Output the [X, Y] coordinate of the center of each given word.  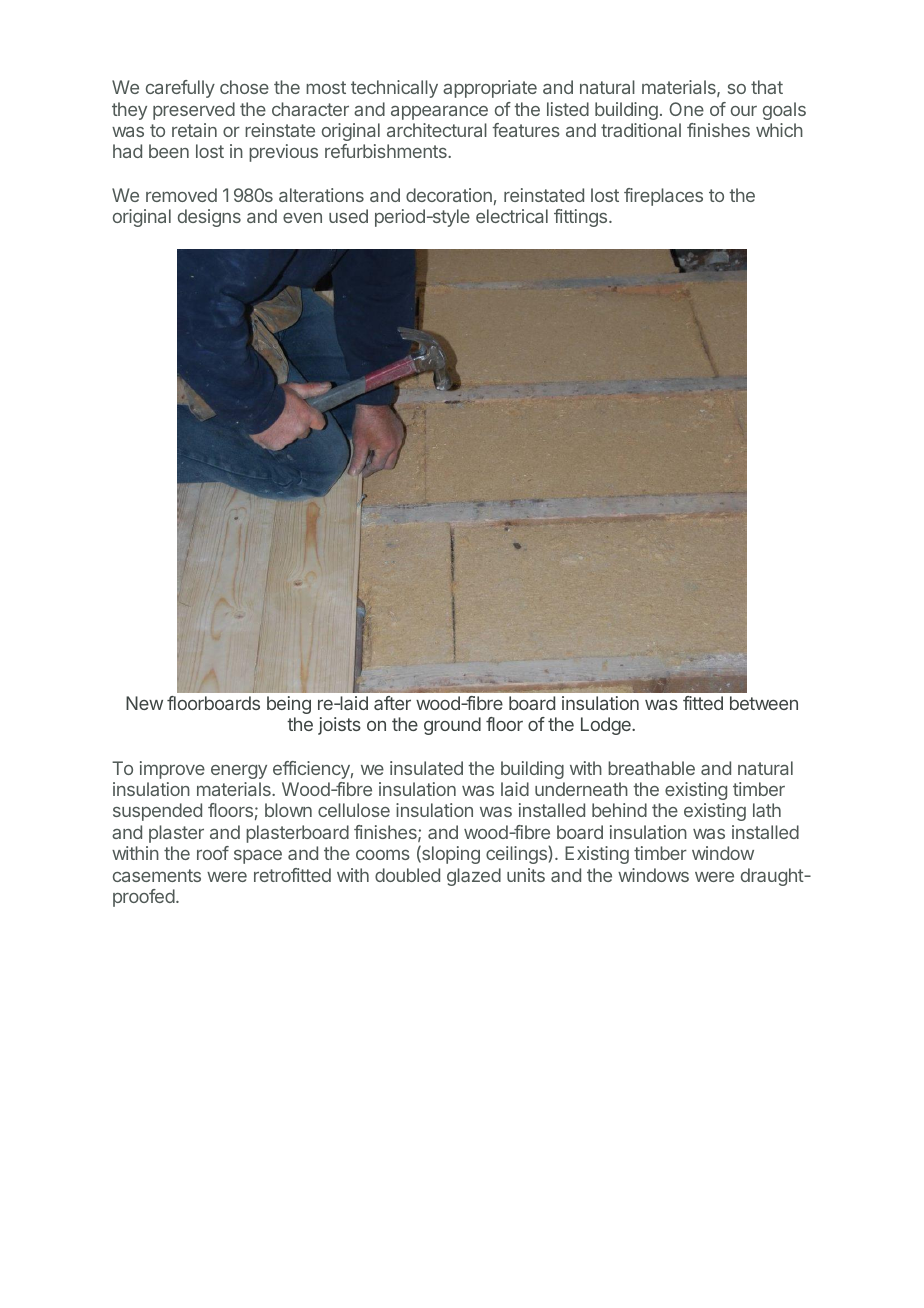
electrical [512, 216]
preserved [194, 111]
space [258, 857]
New [144, 703]
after [392, 703]
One [686, 109]
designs [209, 218]
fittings [582, 218]
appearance [439, 113]
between [764, 703]
